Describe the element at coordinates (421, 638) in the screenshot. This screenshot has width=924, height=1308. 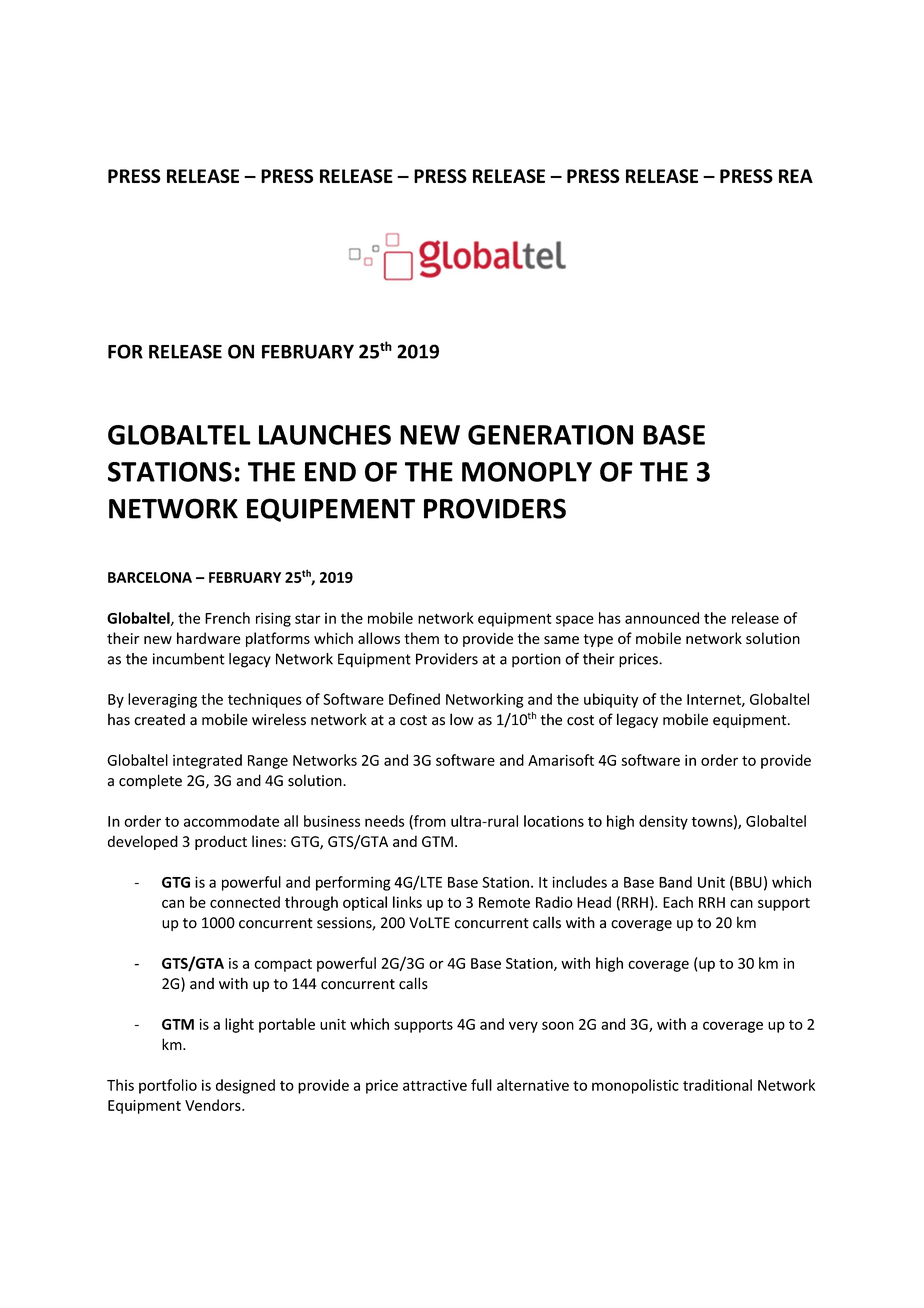
I see `them` at that location.
